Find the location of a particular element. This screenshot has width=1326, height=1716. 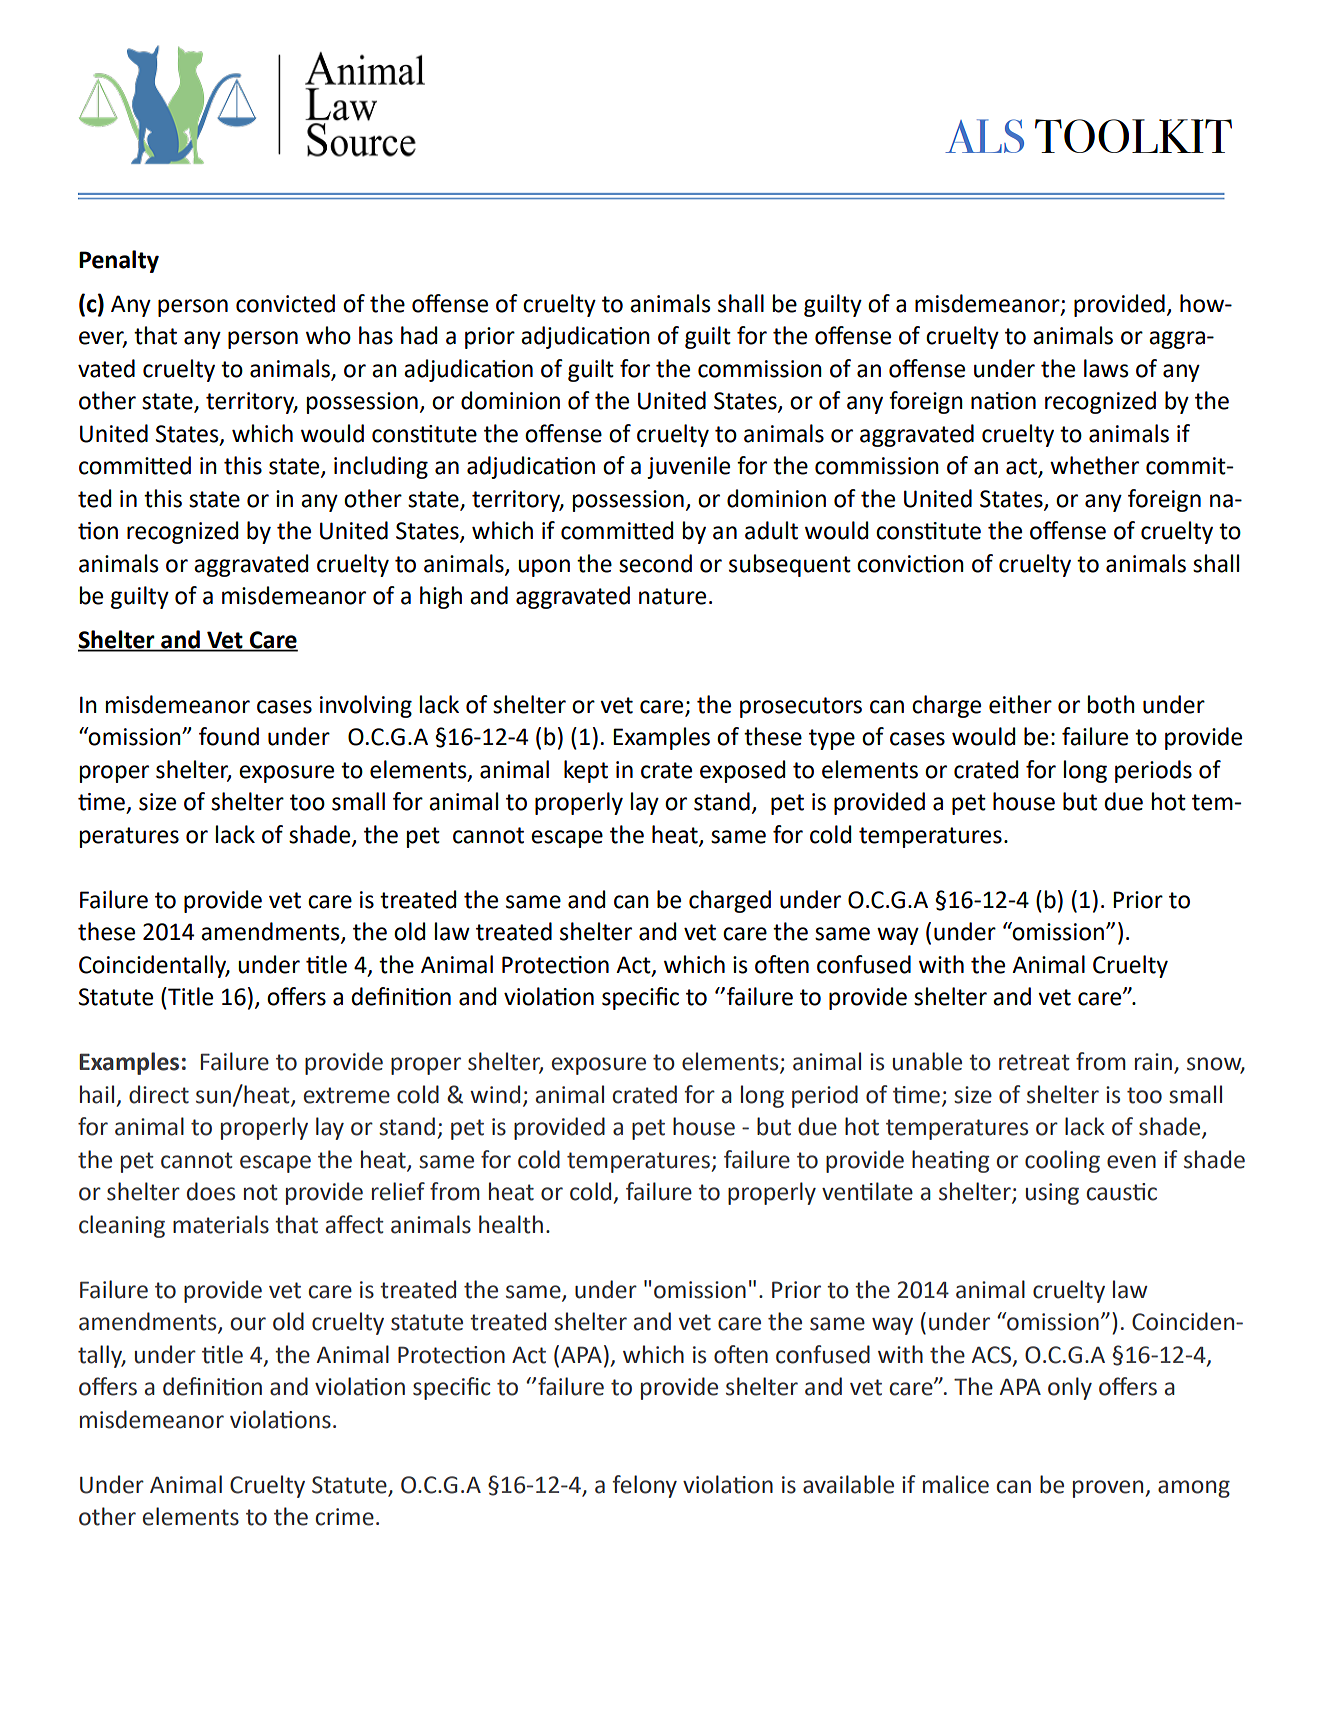

has is located at coordinates (376, 335).
